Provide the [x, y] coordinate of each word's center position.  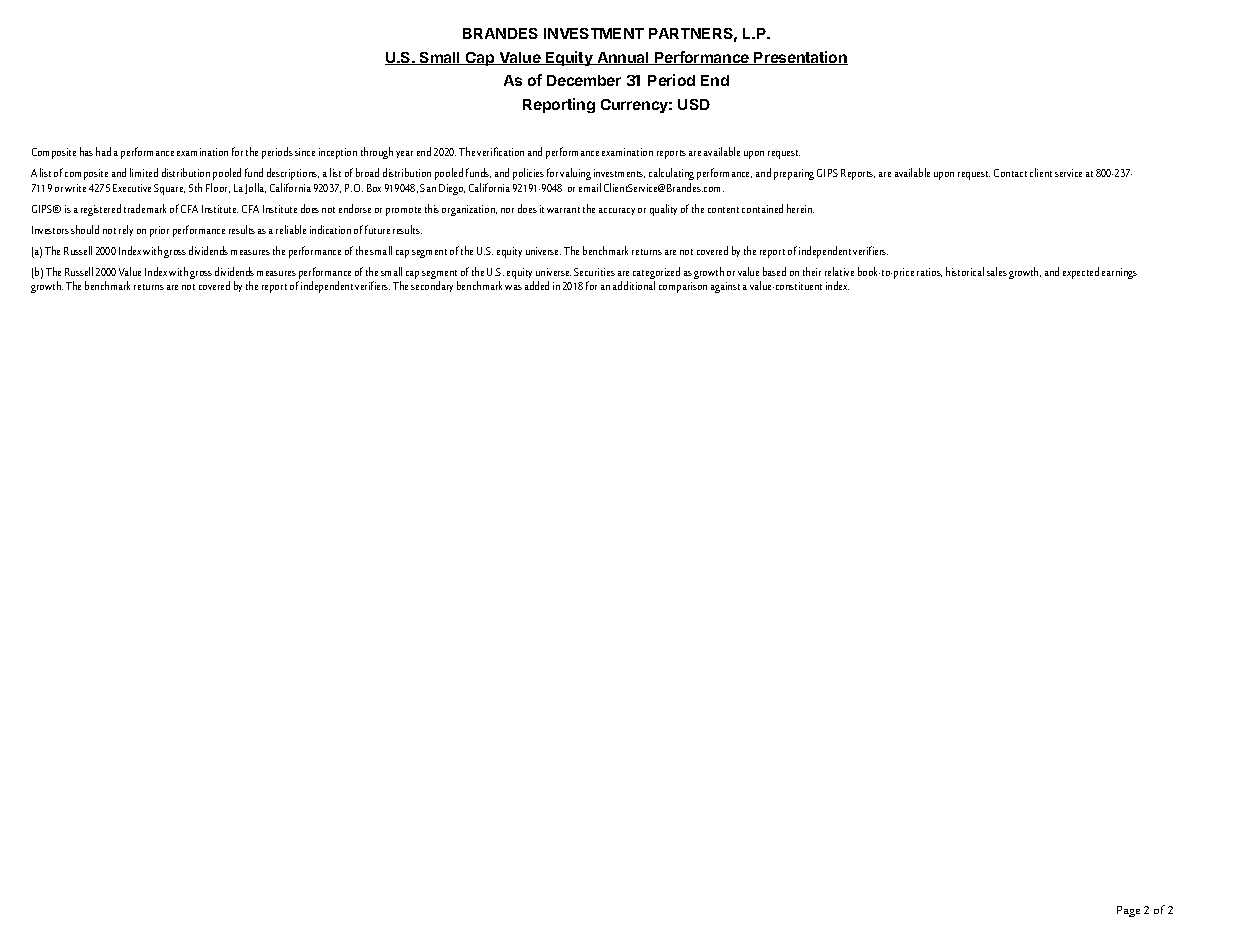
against [725, 287]
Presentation [800, 58]
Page [1128, 911]
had [103, 151]
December [584, 80]
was [513, 287]
